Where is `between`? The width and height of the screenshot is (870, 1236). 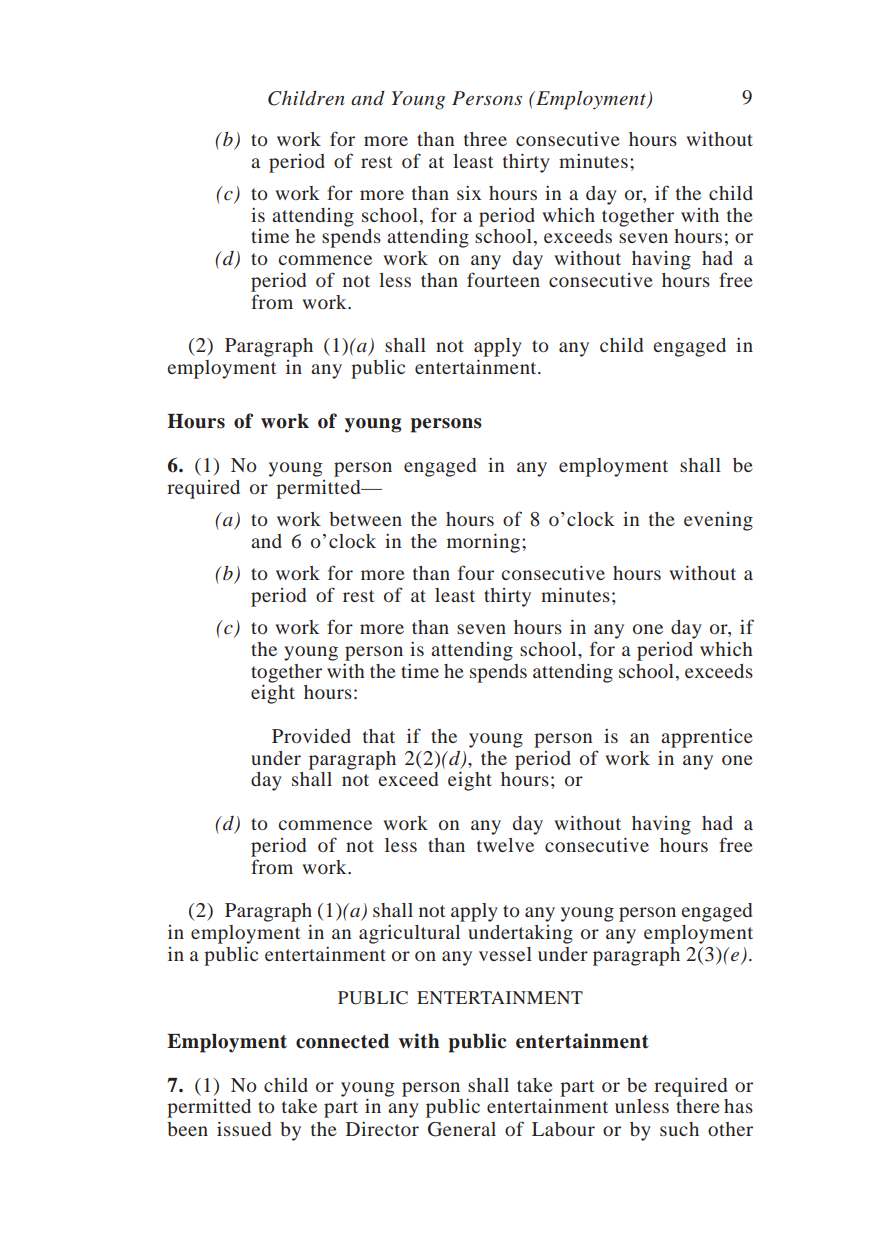 between is located at coordinates (365, 519).
